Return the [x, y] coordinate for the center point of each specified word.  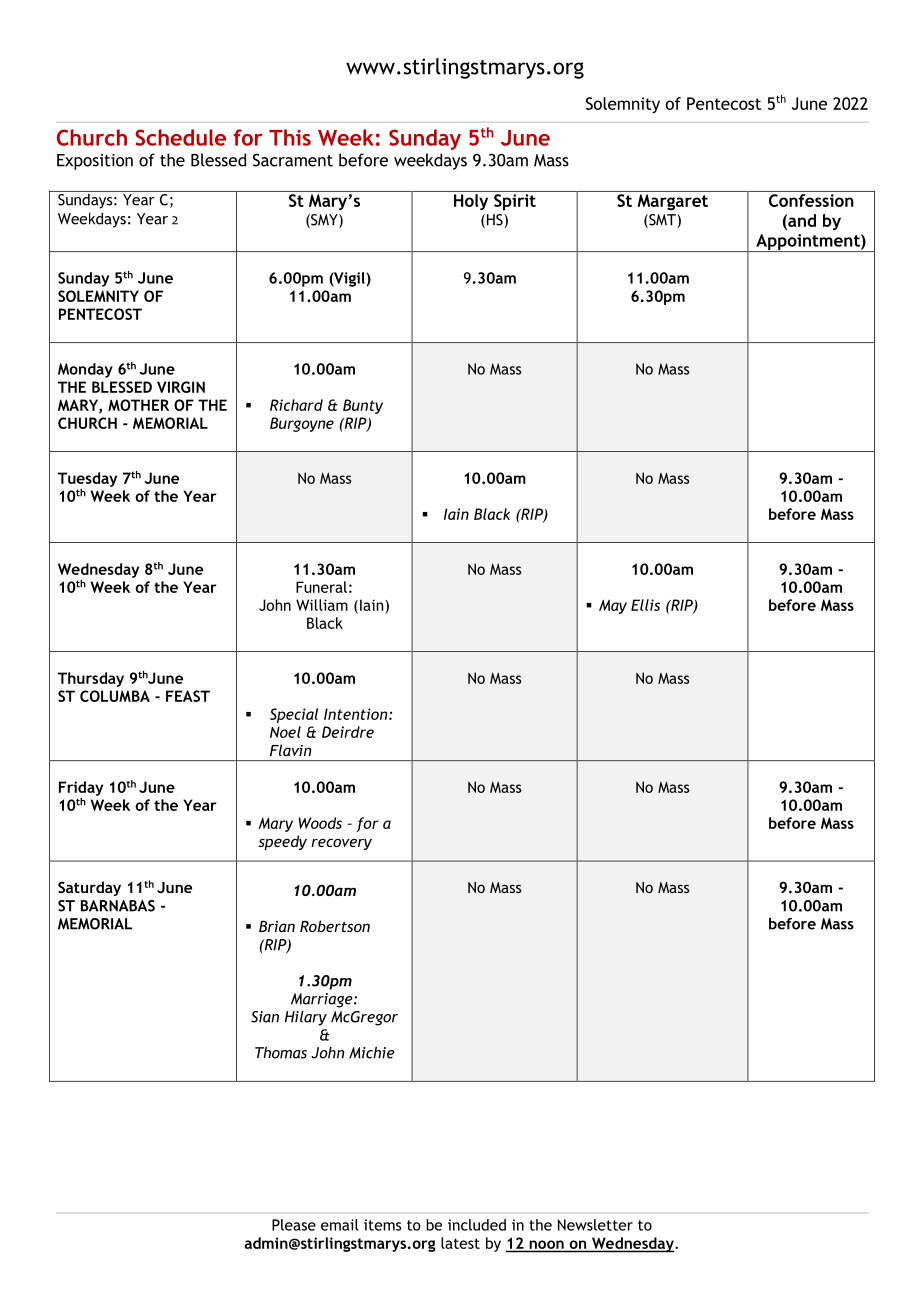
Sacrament [293, 160]
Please [294, 1225]
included [477, 1225]
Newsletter [595, 1225]
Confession [811, 200]
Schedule [180, 137]
